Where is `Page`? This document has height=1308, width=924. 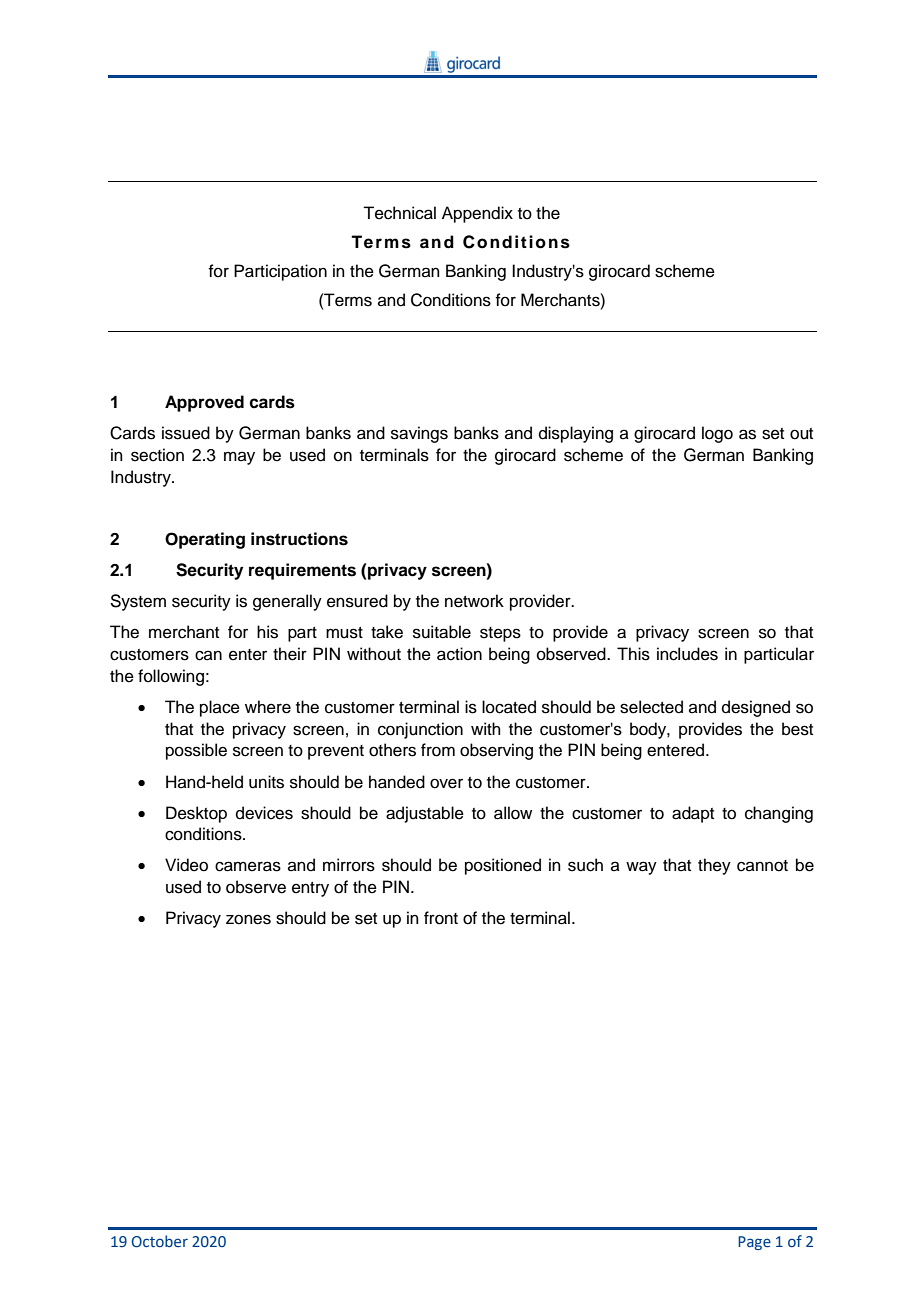
Page is located at coordinates (754, 1243).
